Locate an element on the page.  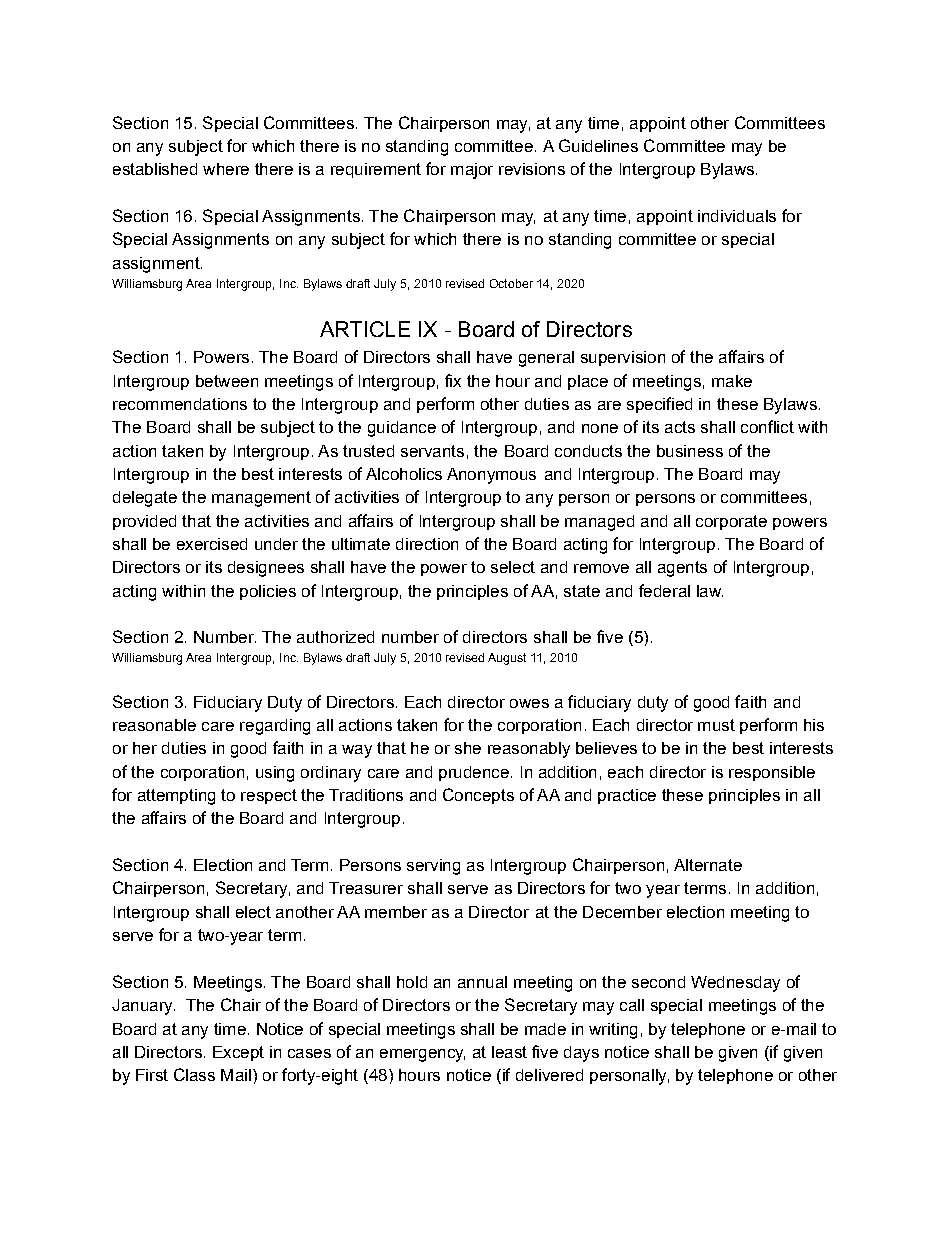
policies is located at coordinates (268, 592).
